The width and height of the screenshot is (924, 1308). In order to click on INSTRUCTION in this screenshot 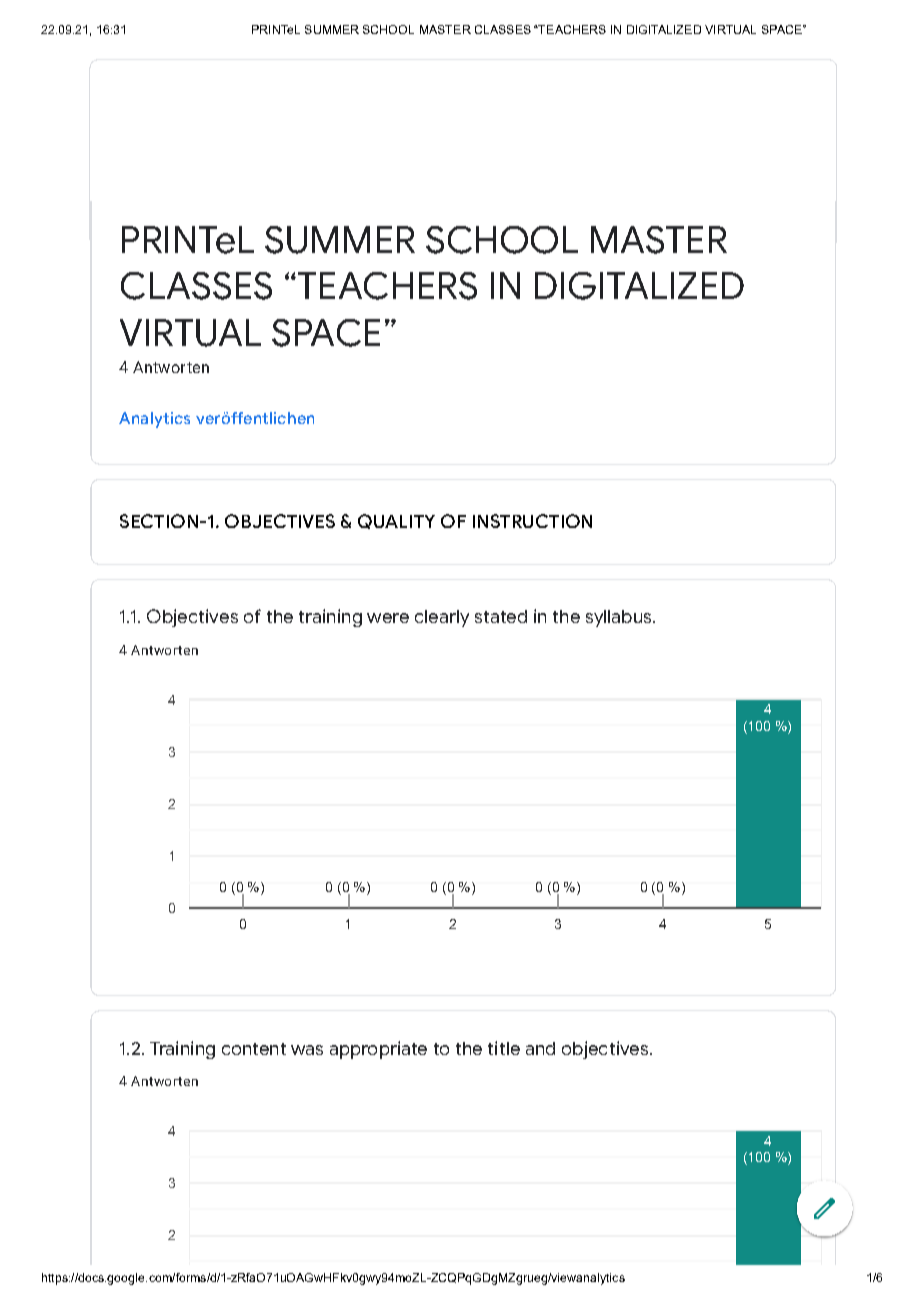, I will do `click(532, 521)`.
